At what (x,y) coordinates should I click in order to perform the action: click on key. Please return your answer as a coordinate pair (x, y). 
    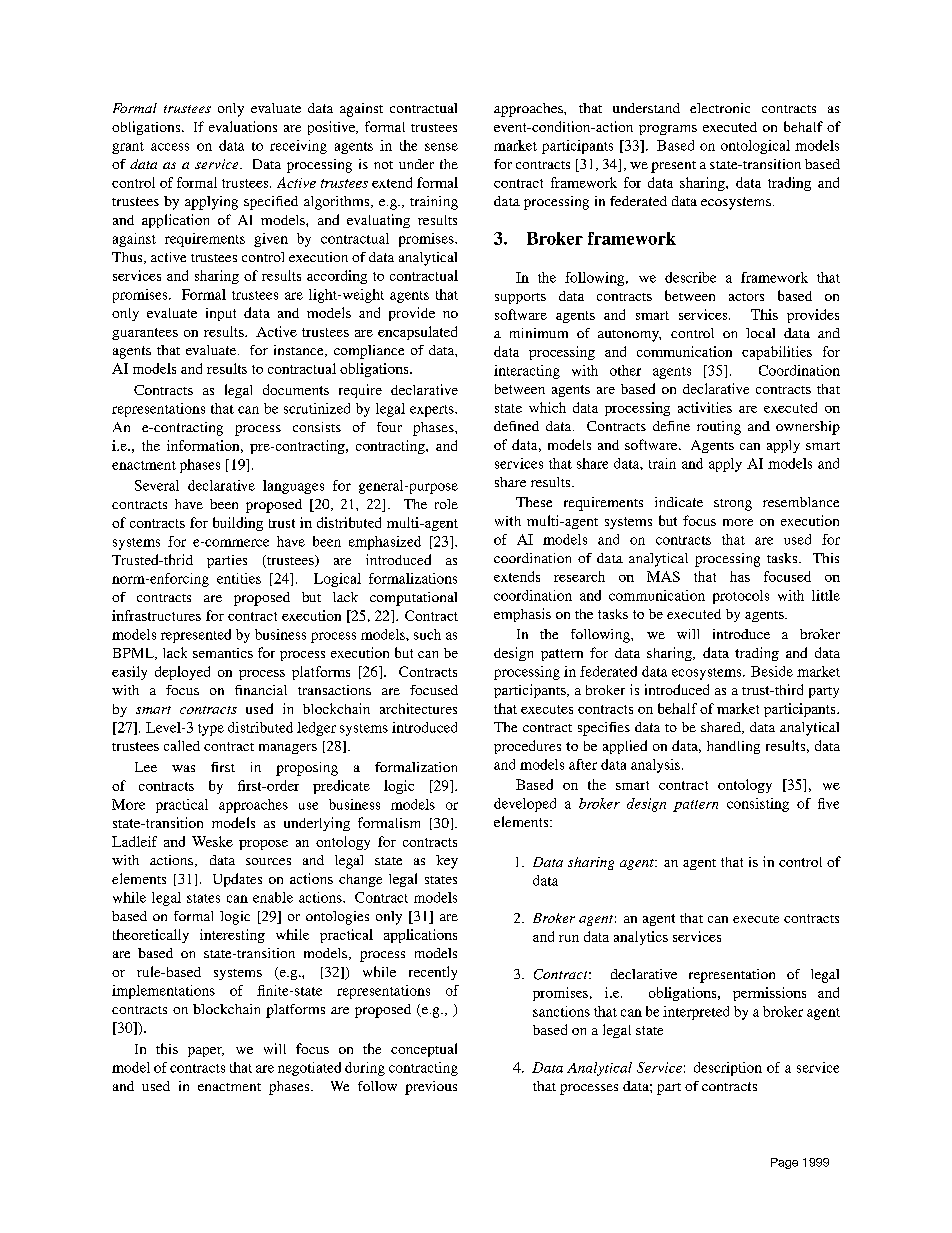
    Looking at the image, I should click on (447, 862).
